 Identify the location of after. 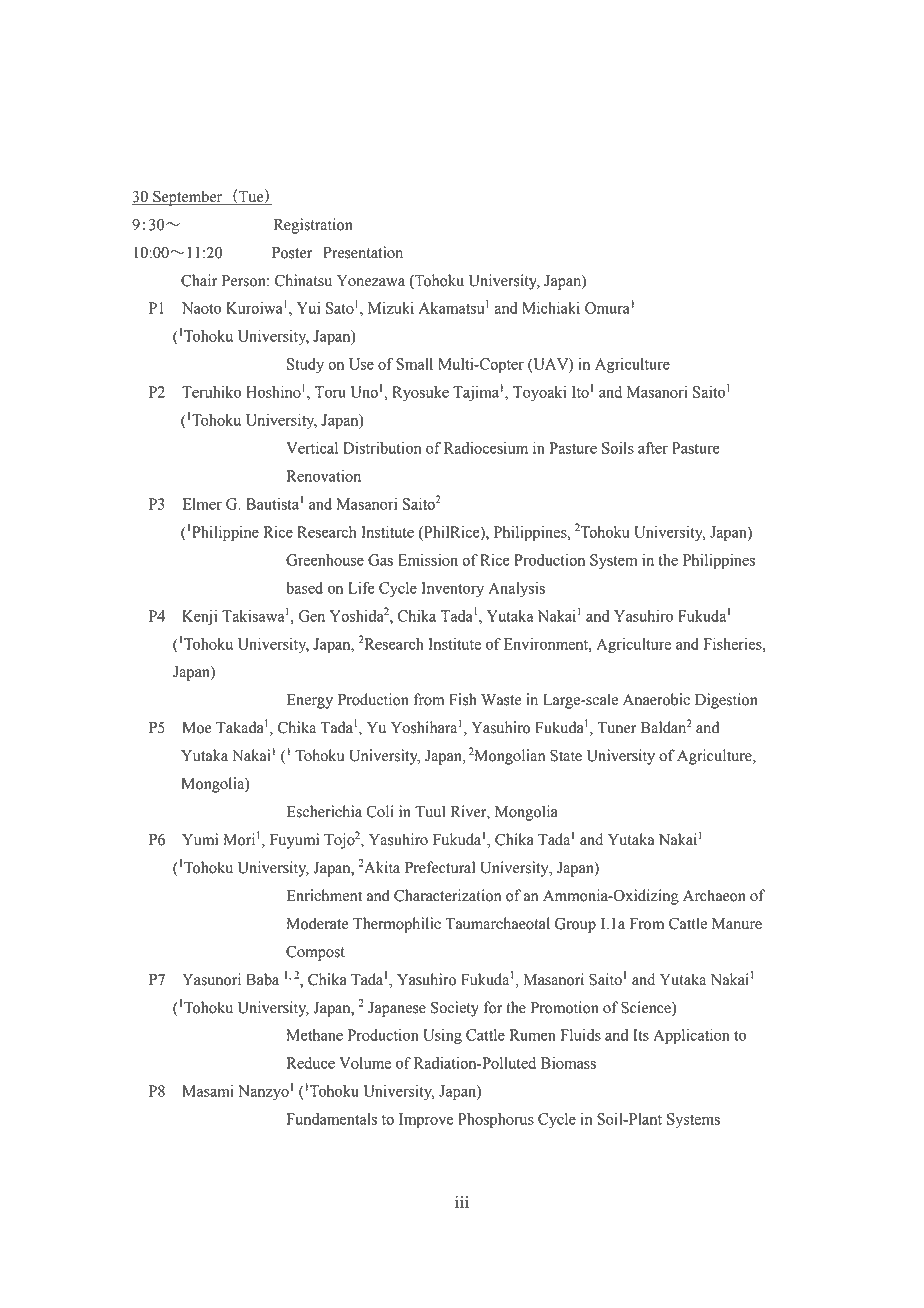
(653, 448).
